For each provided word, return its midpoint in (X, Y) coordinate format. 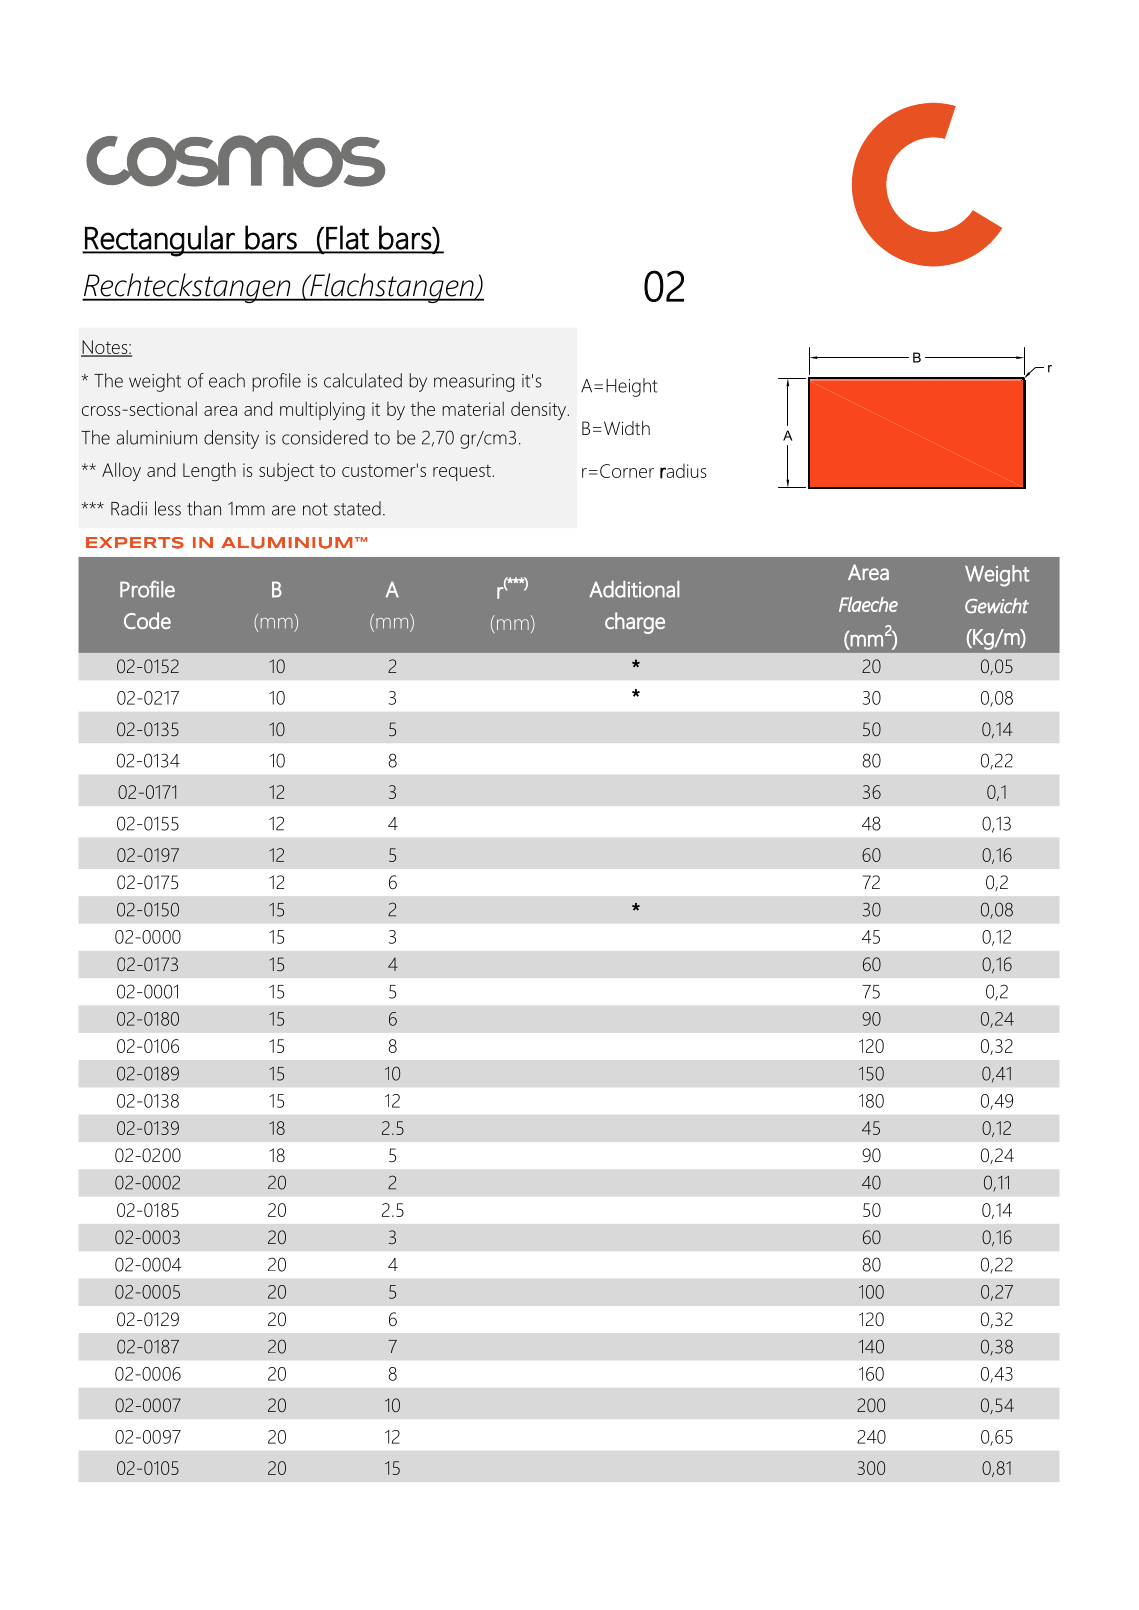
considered (325, 437)
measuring (474, 383)
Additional (634, 589)
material (473, 408)
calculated (363, 380)
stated (357, 508)
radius (683, 471)
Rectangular (160, 241)
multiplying (322, 410)
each (227, 380)
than (204, 508)
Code (147, 620)
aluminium (156, 437)
